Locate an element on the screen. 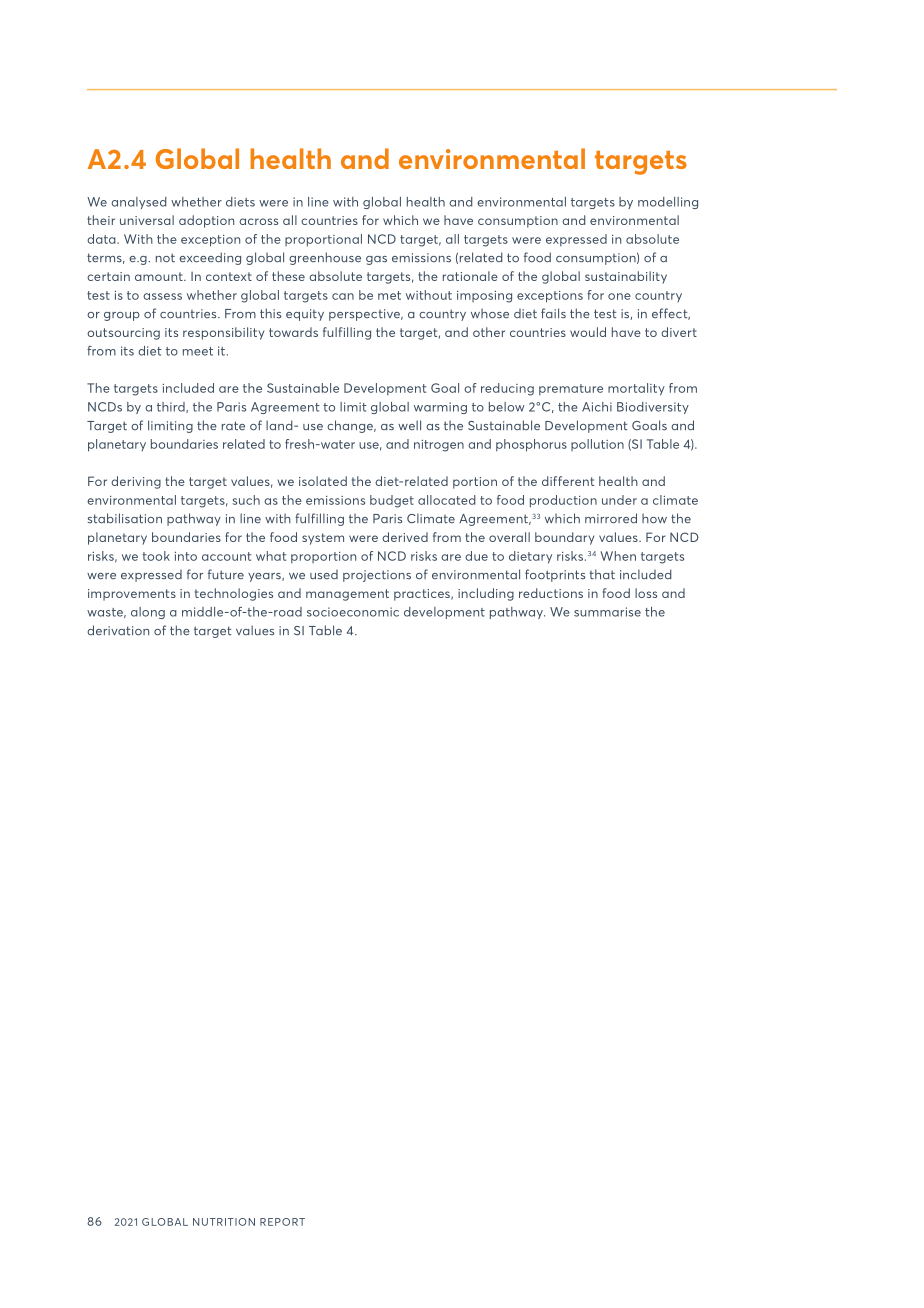 The image size is (924, 1308). well is located at coordinates (409, 425).
